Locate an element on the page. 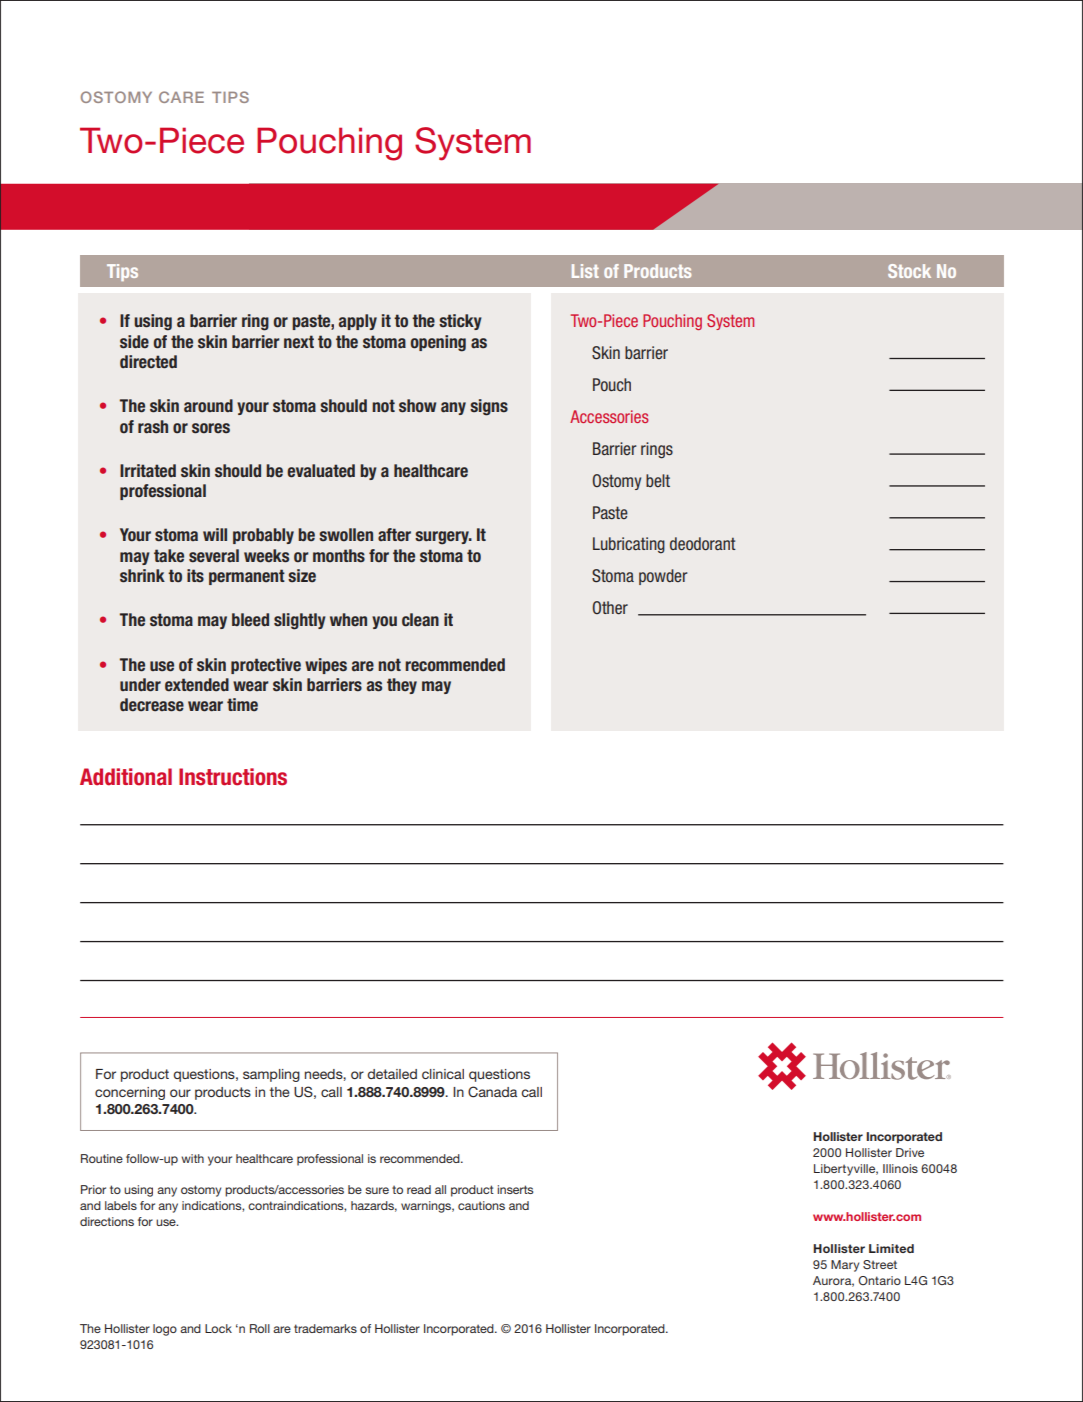 The height and width of the image is (1402, 1083). Stock is located at coordinates (909, 271).
